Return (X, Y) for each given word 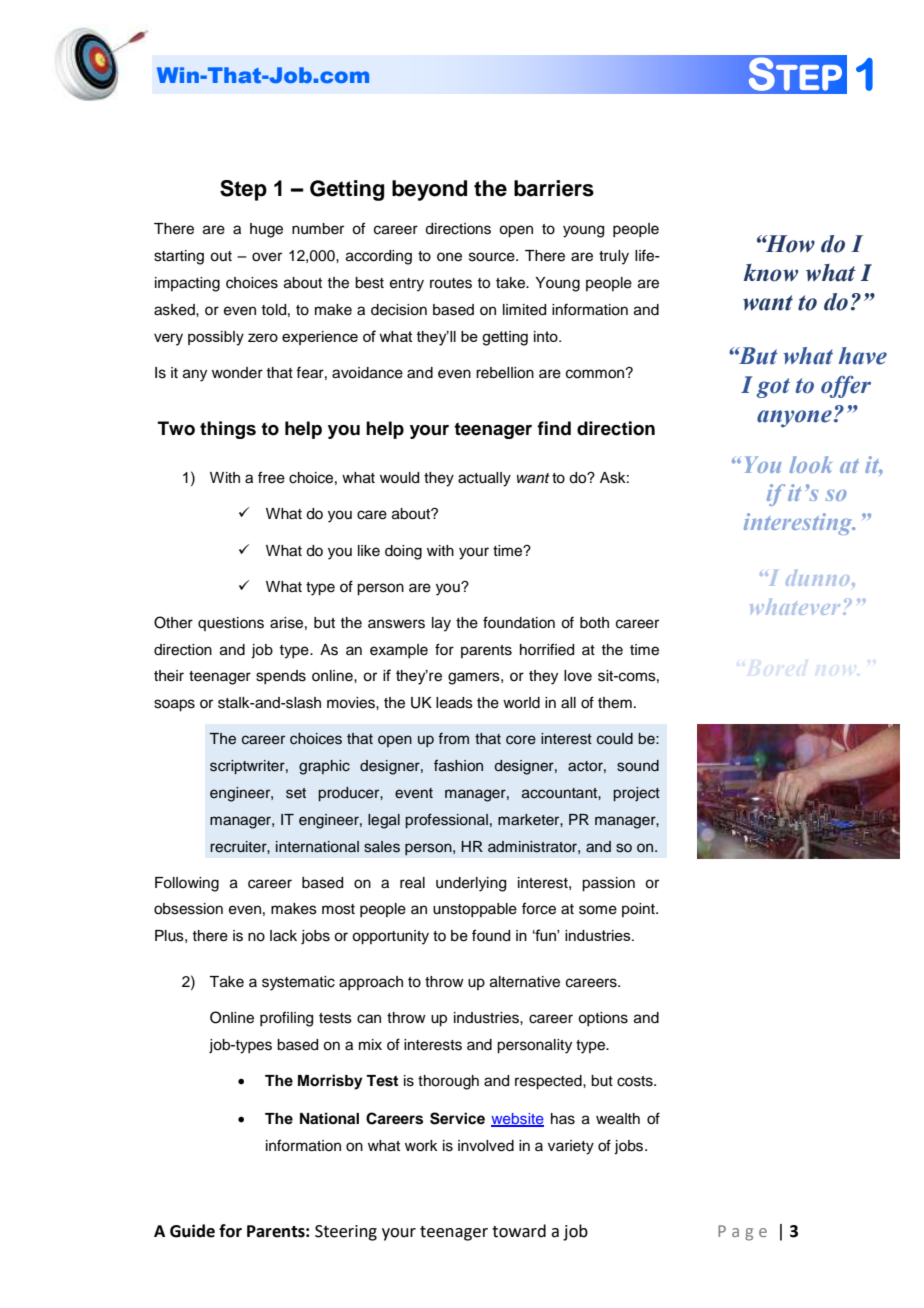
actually (484, 479)
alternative (525, 982)
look (811, 464)
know (771, 273)
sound (638, 766)
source (493, 257)
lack (283, 936)
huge (266, 230)
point (639, 910)
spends (281, 677)
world (521, 703)
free (271, 477)
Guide (192, 1231)
